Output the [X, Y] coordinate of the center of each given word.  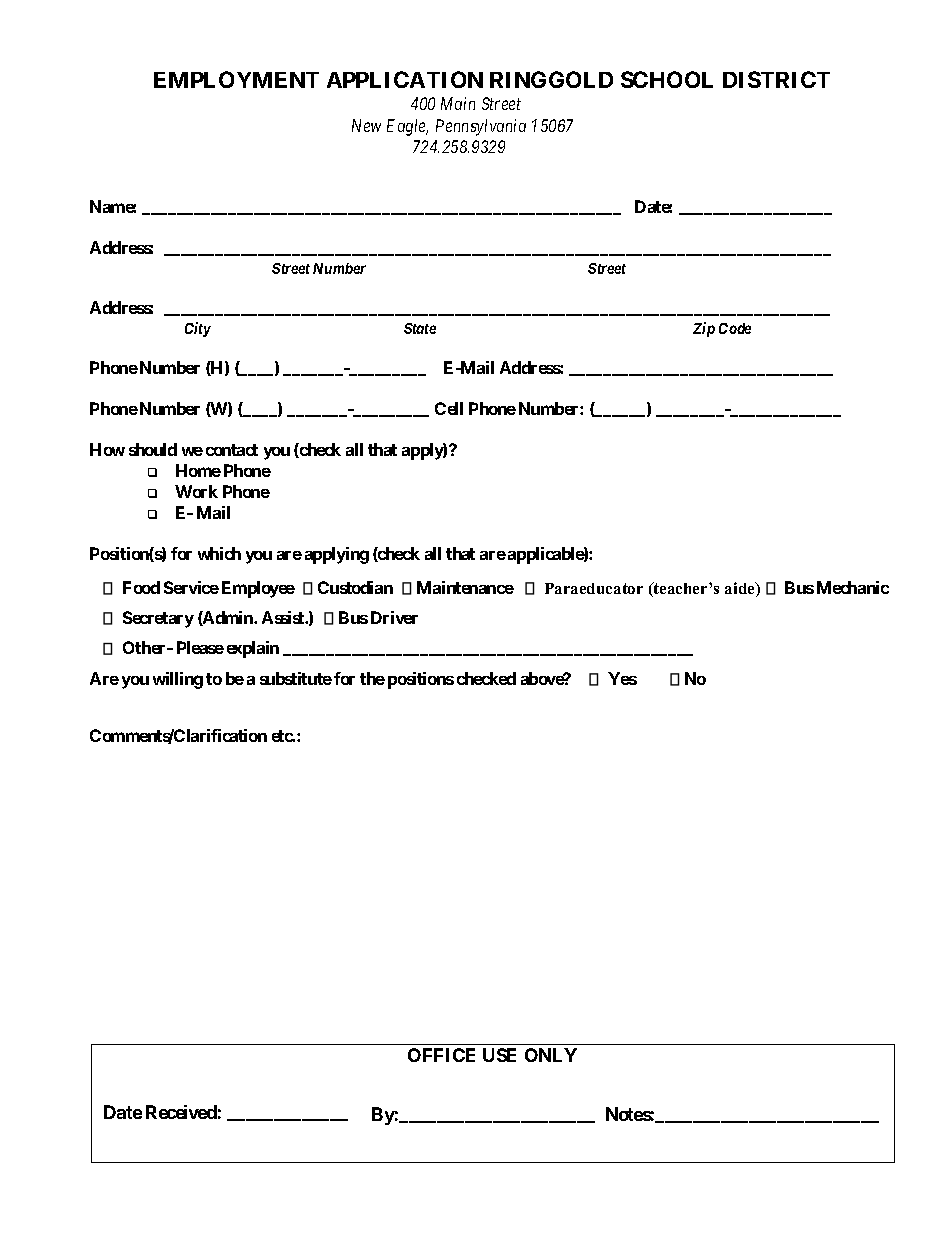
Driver [394, 617]
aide [741, 589]
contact [232, 450]
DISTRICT [776, 79]
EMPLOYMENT [236, 79]
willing [178, 680]
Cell [449, 408]
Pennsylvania [481, 127]
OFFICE [441, 1055]
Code [735, 328]
